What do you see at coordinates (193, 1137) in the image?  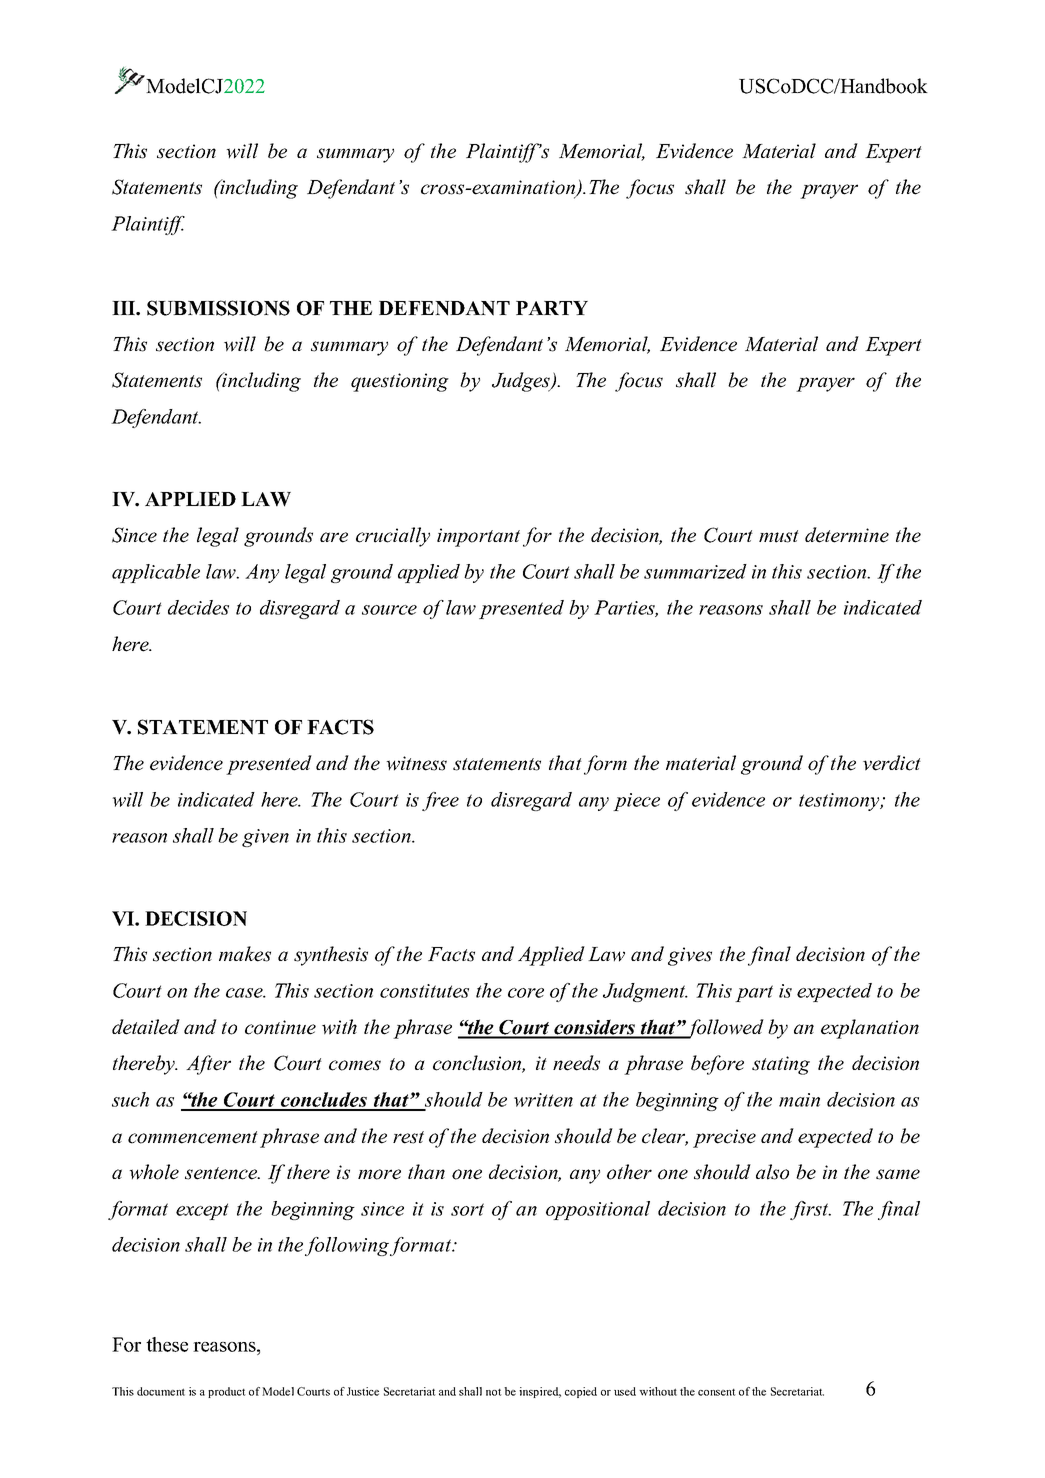 I see `commencement` at bounding box center [193, 1137].
